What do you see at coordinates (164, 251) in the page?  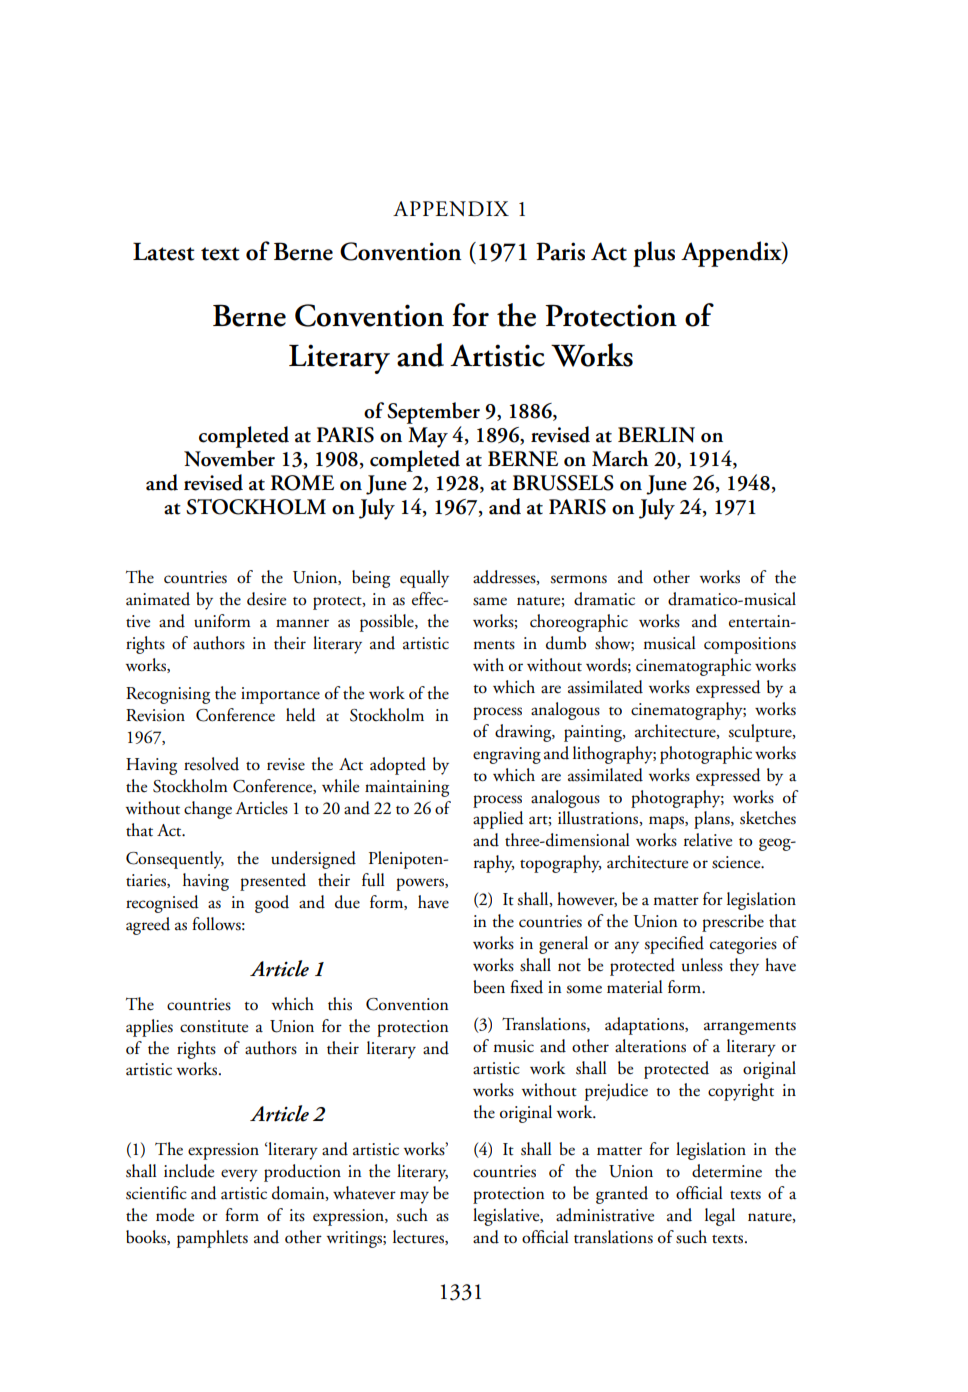 I see `Latest` at bounding box center [164, 251].
